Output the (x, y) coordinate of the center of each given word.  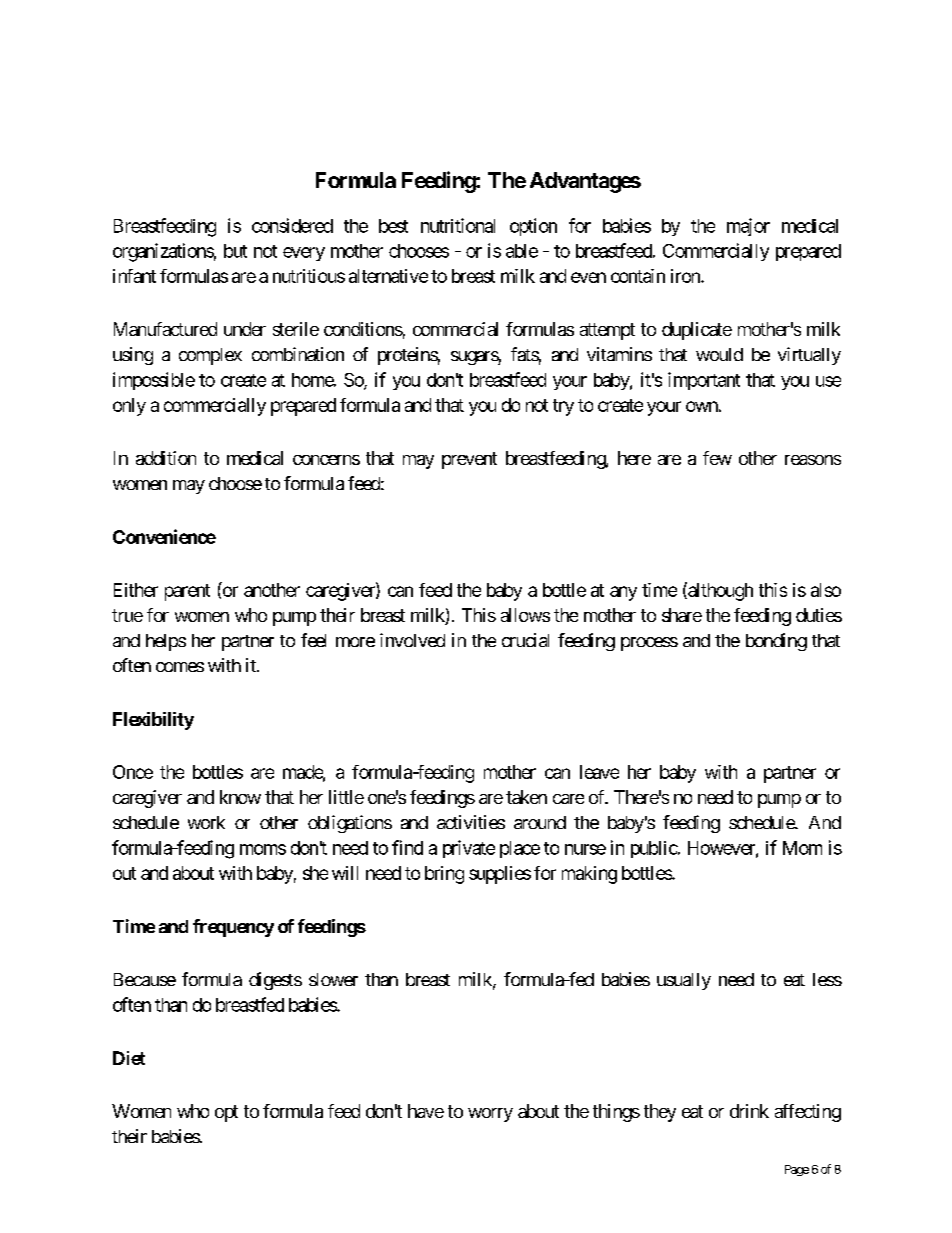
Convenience (164, 536)
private (469, 849)
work (206, 822)
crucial (525, 640)
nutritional (458, 225)
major (748, 227)
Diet (129, 1058)
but (235, 251)
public (654, 849)
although (719, 591)
